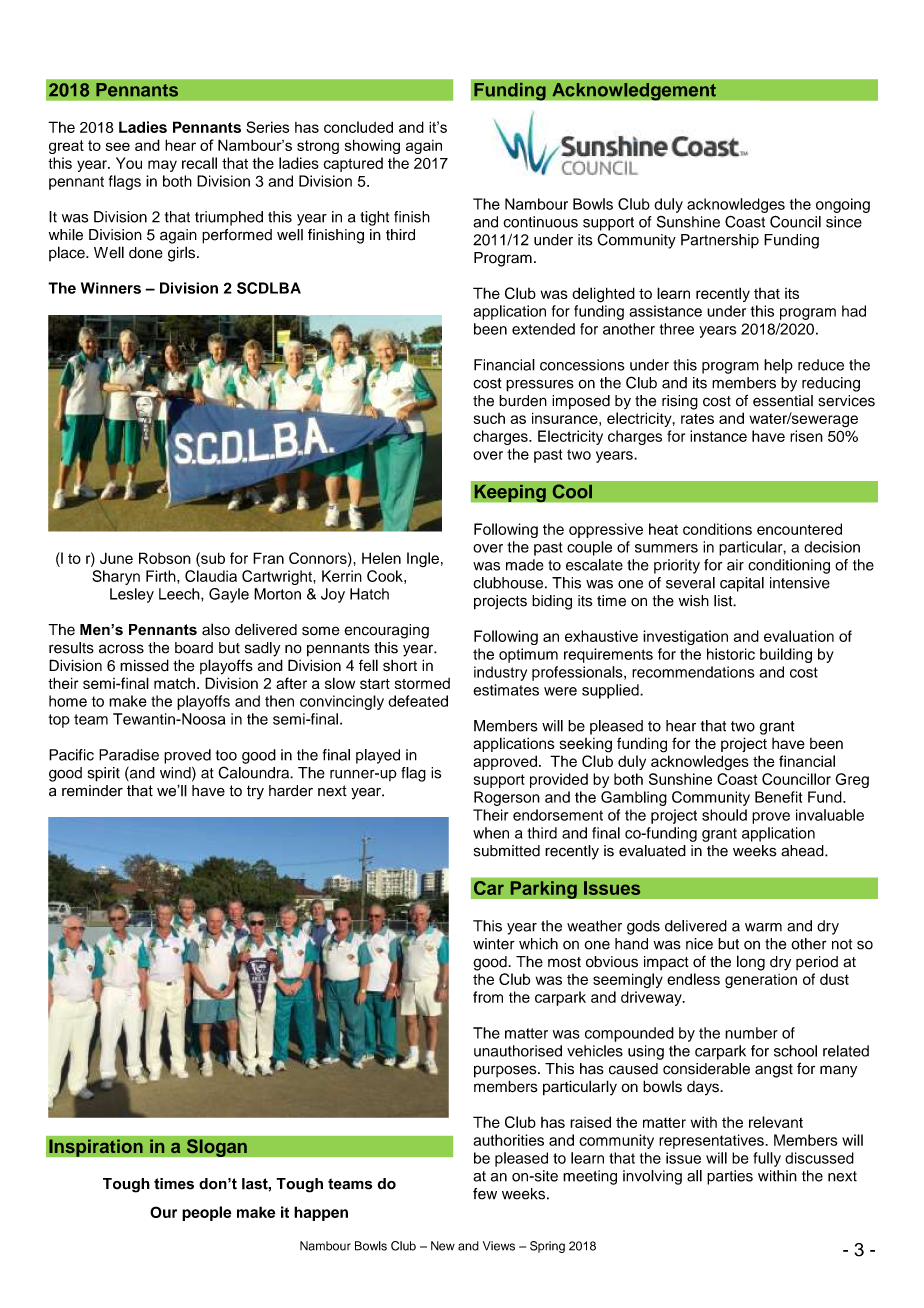 This document has width=924, height=1308. I want to click on winter, so click(494, 944).
